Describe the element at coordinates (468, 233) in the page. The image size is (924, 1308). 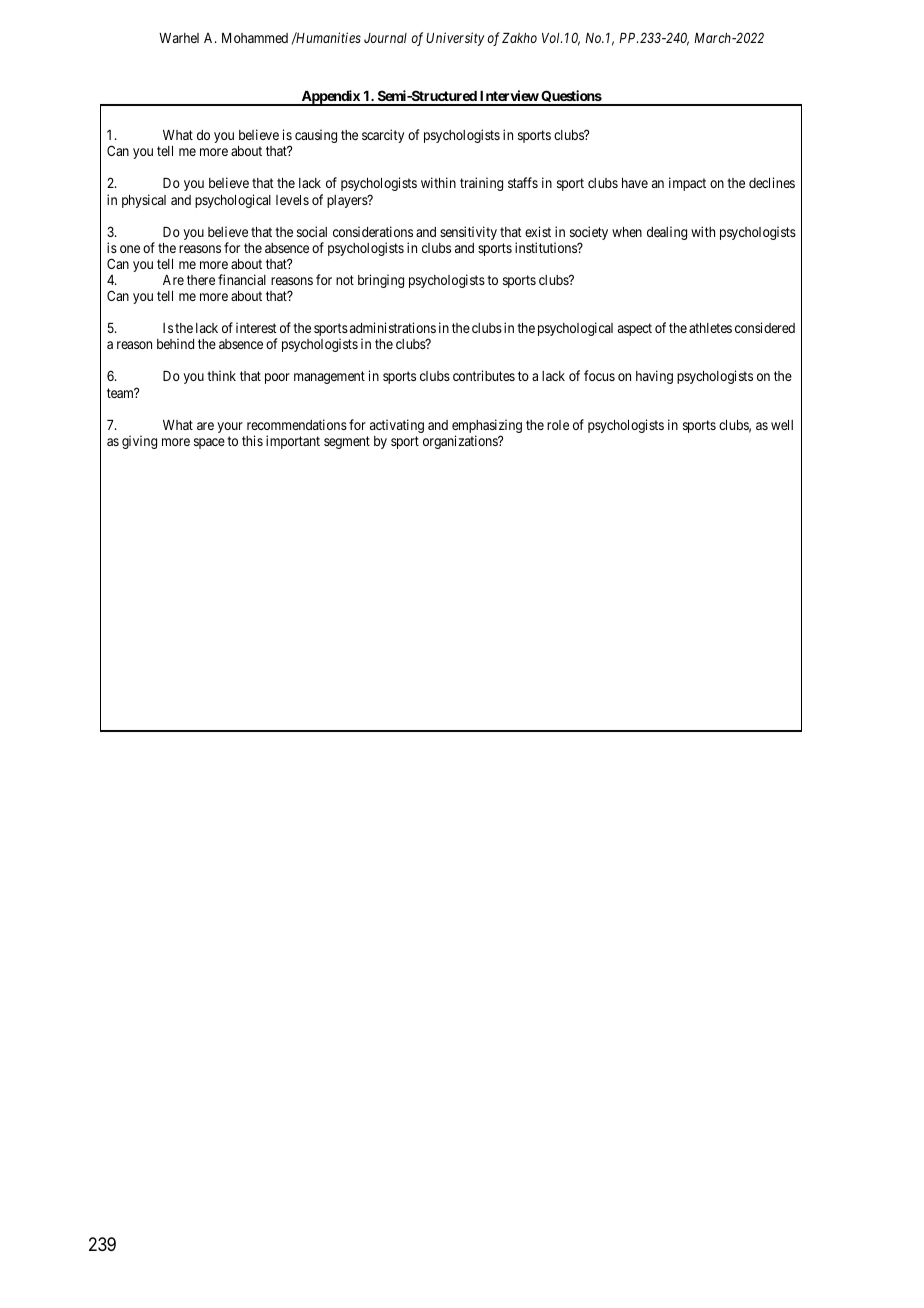
I see `sensitivity` at that location.
